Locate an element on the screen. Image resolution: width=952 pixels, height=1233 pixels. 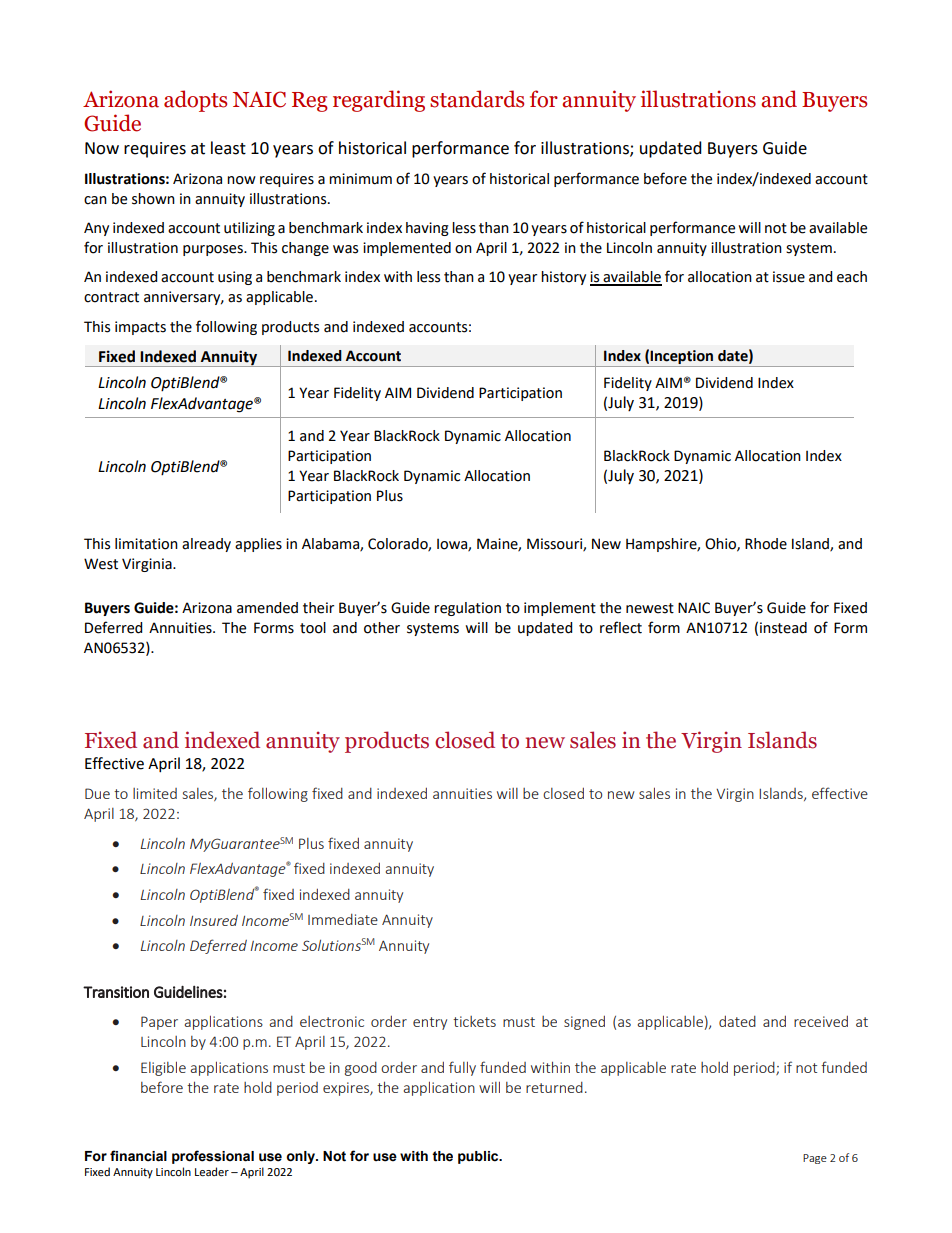
already is located at coordinates (206, 545).
